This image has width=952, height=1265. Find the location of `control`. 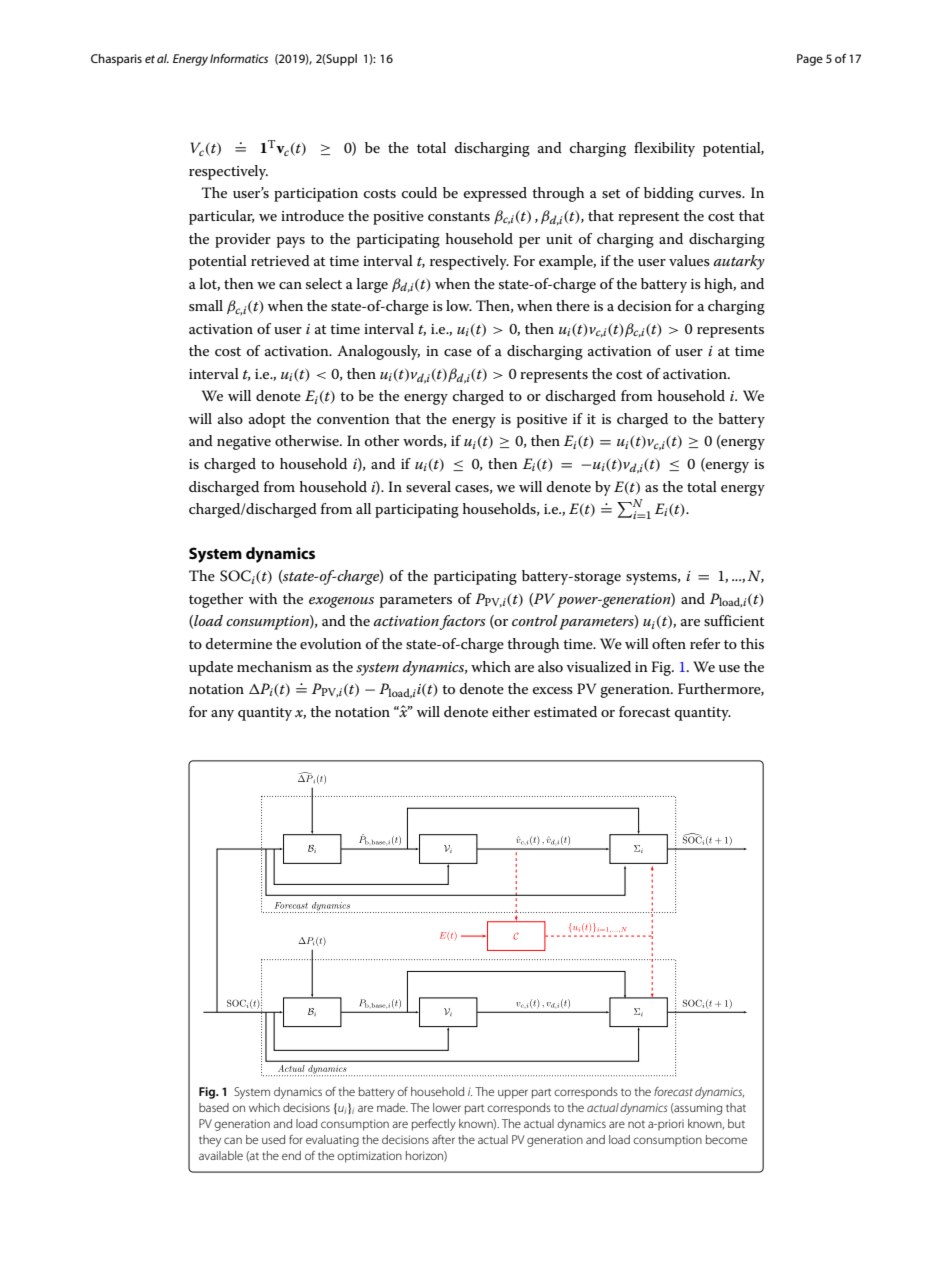

control is located at coordinates (535, 620).
